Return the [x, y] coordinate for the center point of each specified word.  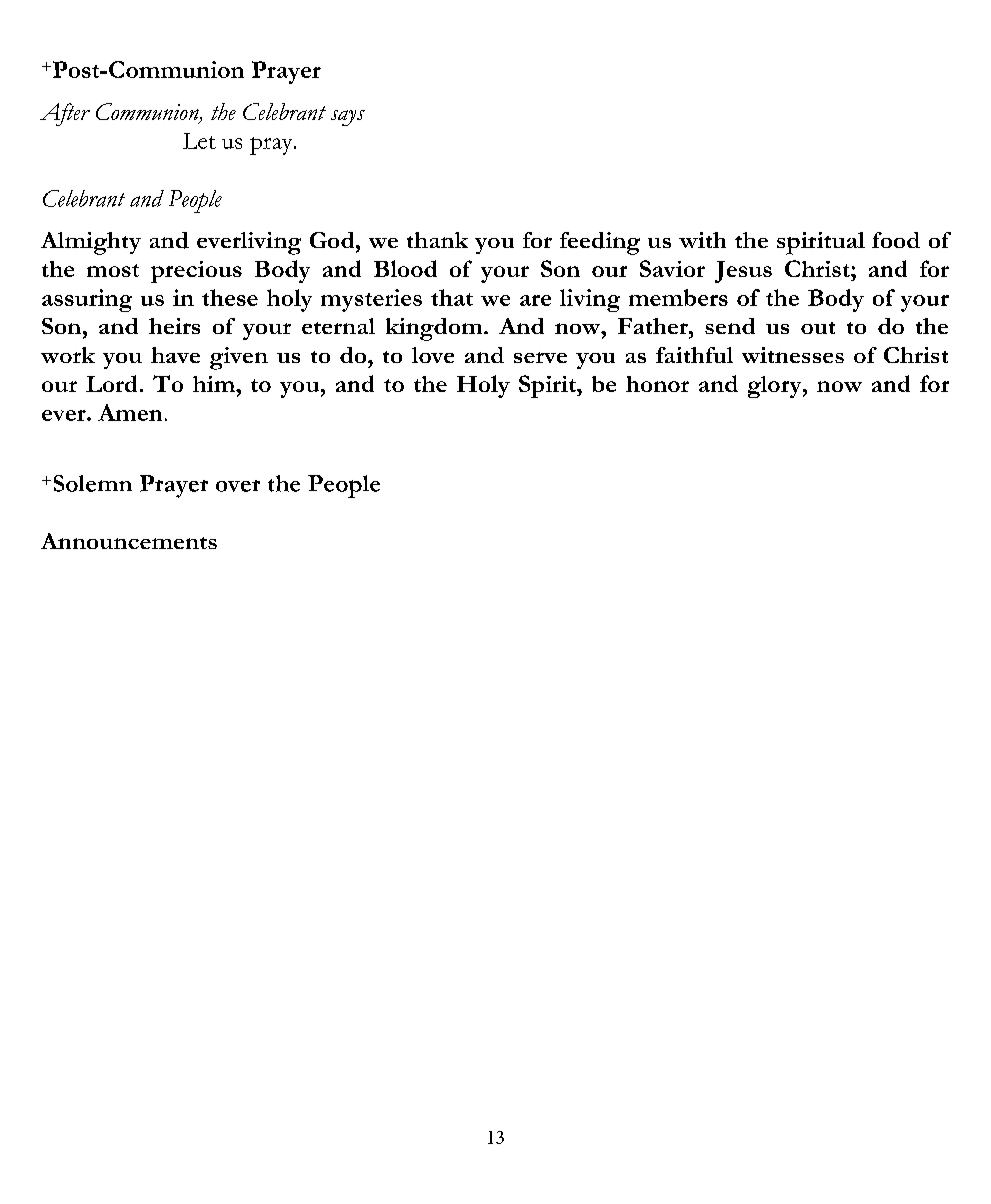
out [818, 328]
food [896, 240]
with [702, 240]
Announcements [129, 541]
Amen [130, 412]
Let [199, 141]
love [433, 355]
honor [657, 384]
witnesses [793, 355]
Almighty [91, 243]
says [348, 118]
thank [437, 240]
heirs [174, 326]
